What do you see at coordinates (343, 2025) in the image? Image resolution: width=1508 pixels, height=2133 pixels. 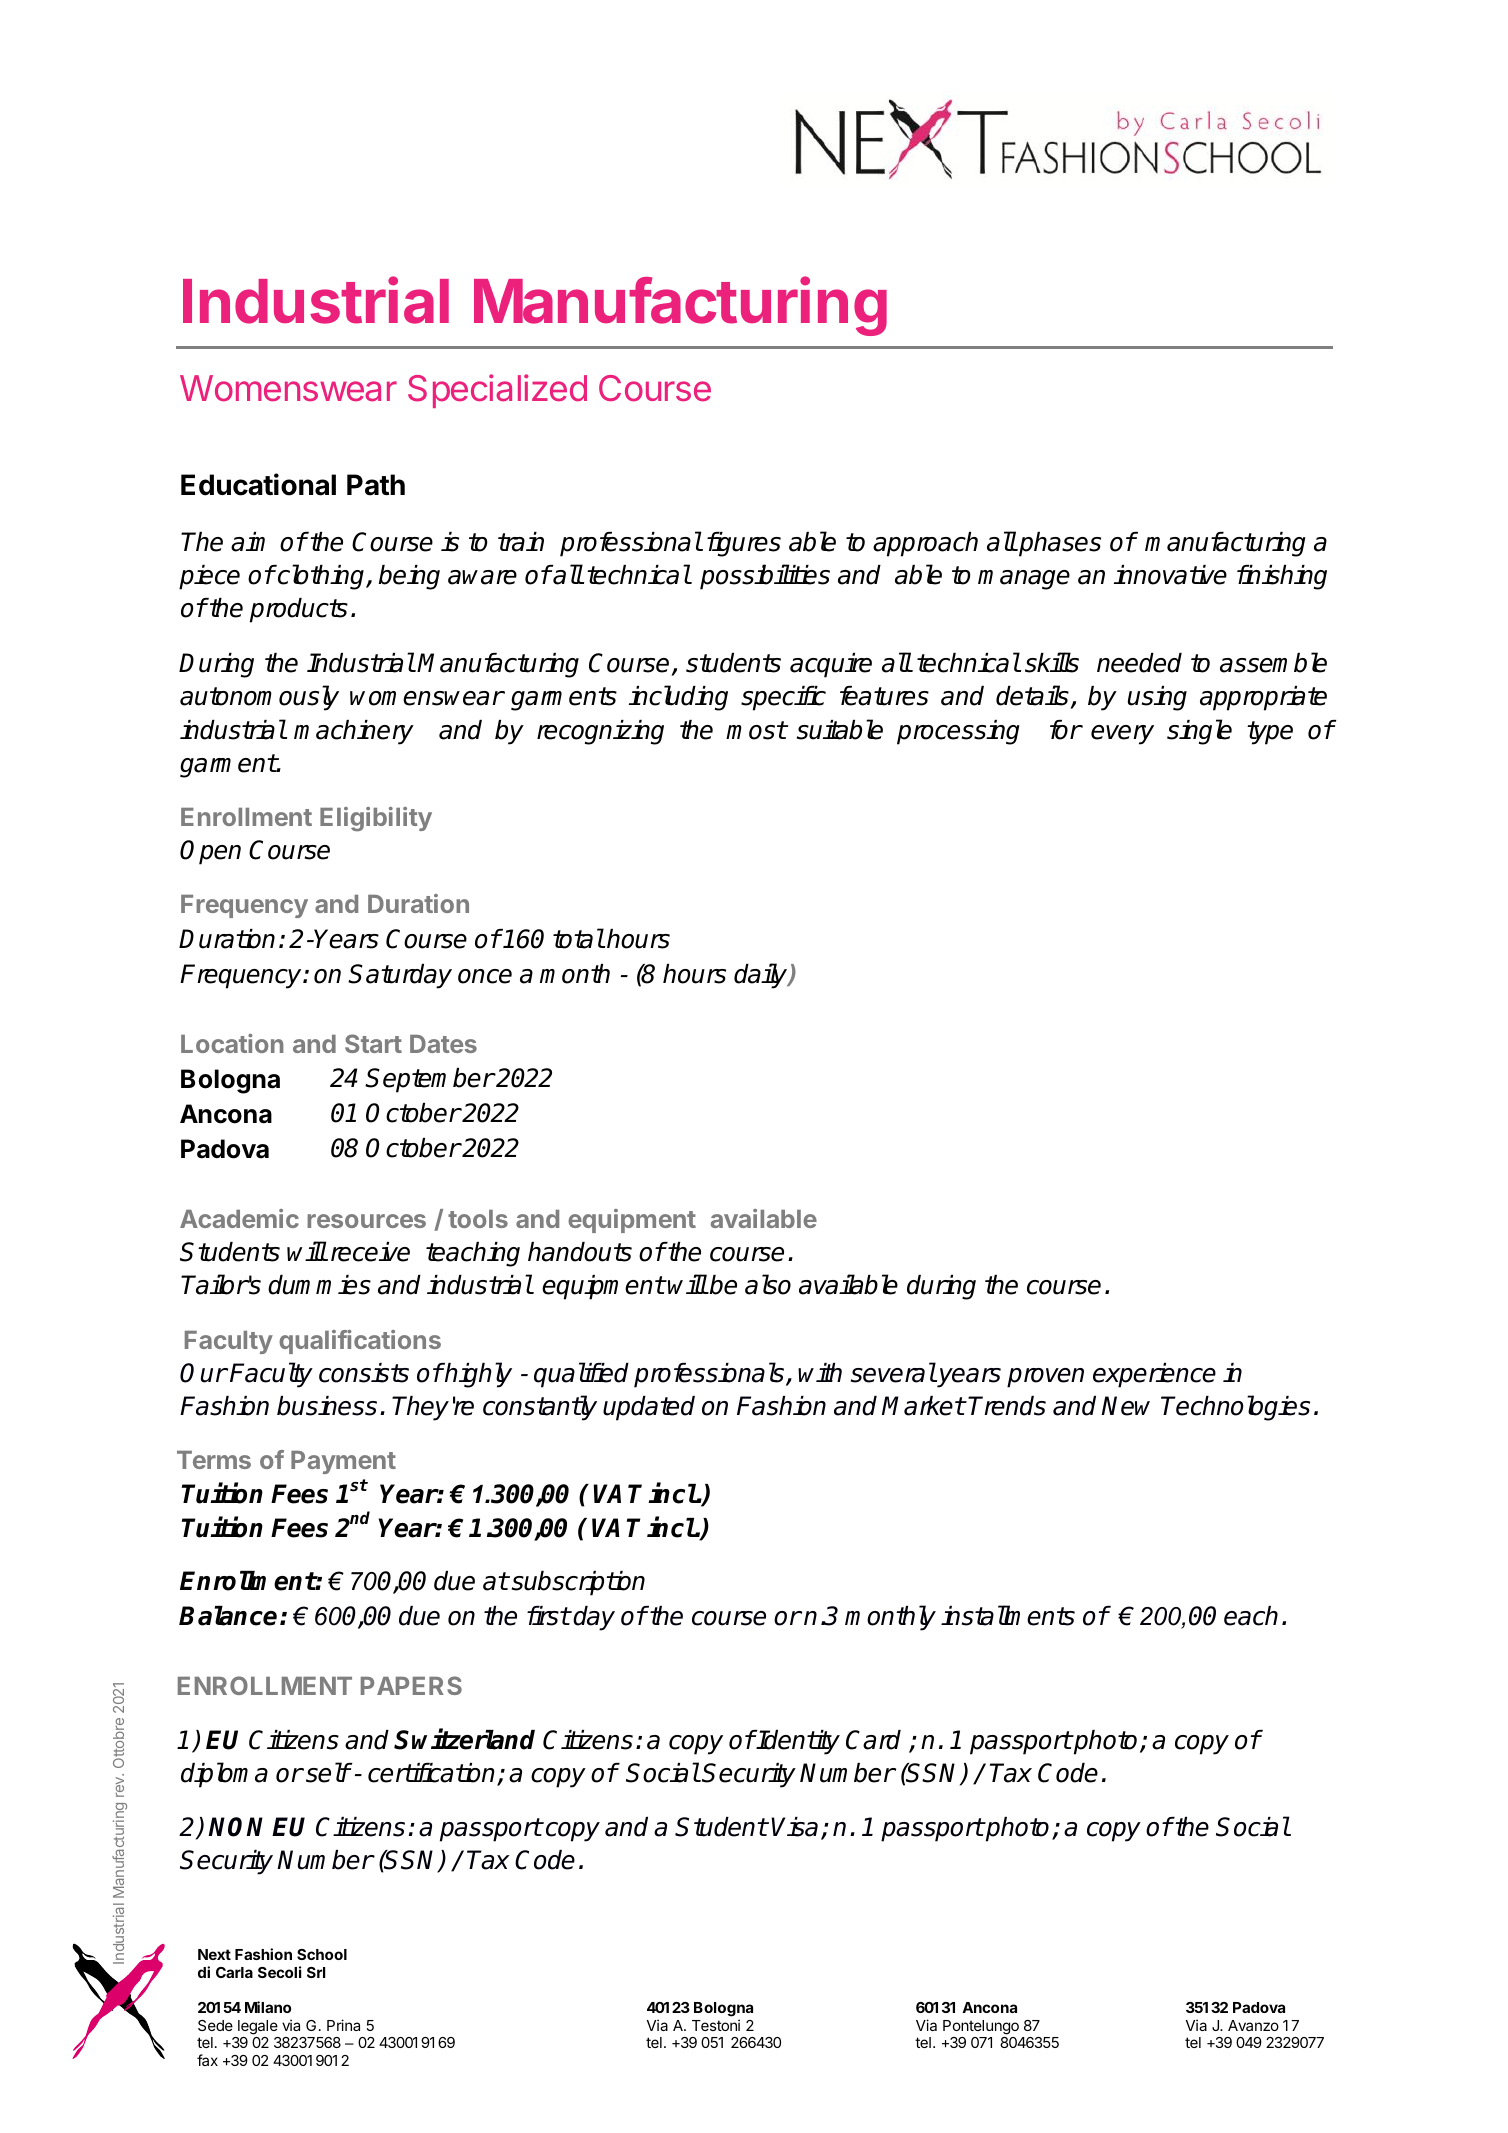 I see `Prina` at bounding box center [343, 2025].
